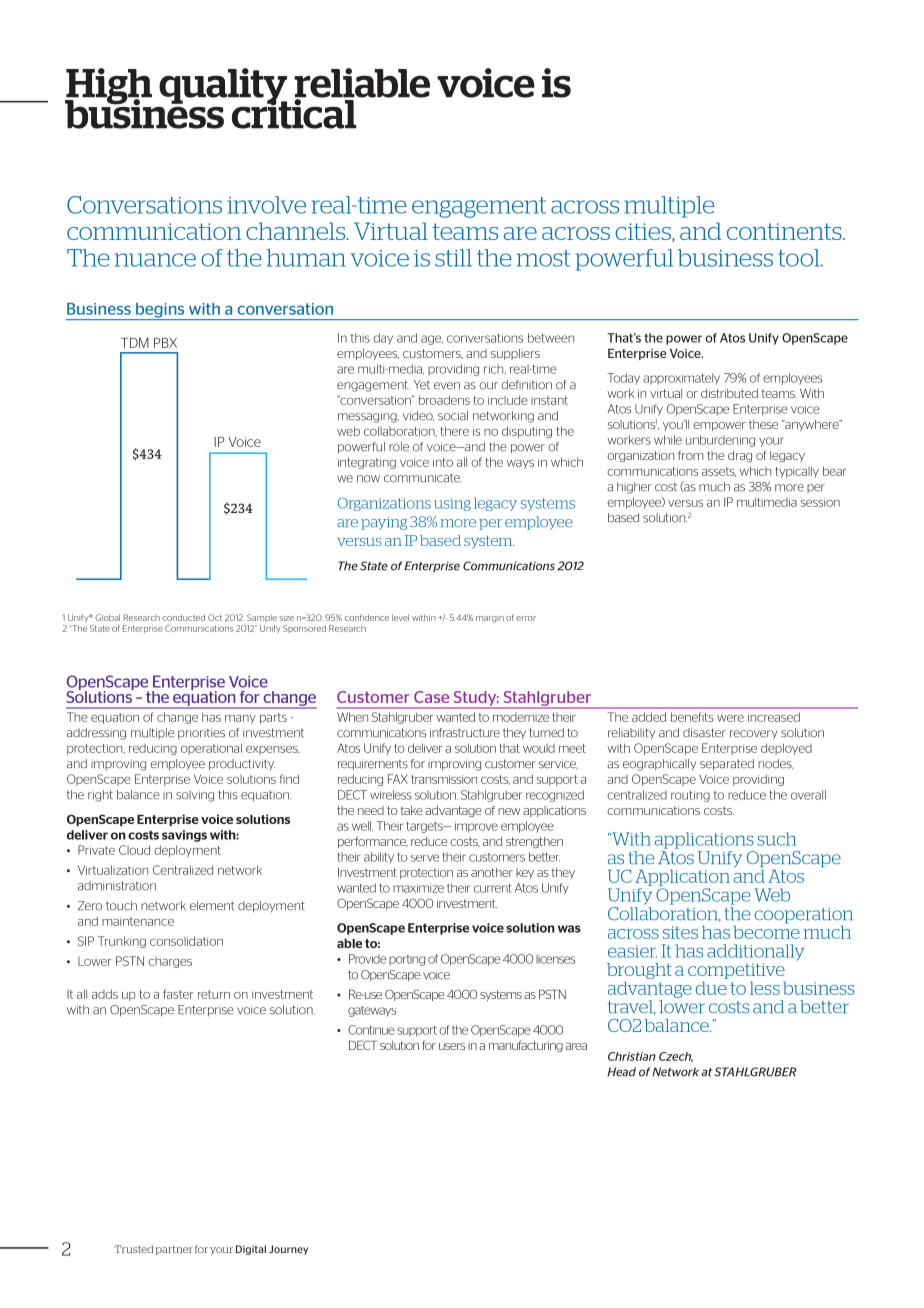  What do you see at coordinates (165, 343) in the screenshot?
I see `PBX` at bounding box center [165, 343].
